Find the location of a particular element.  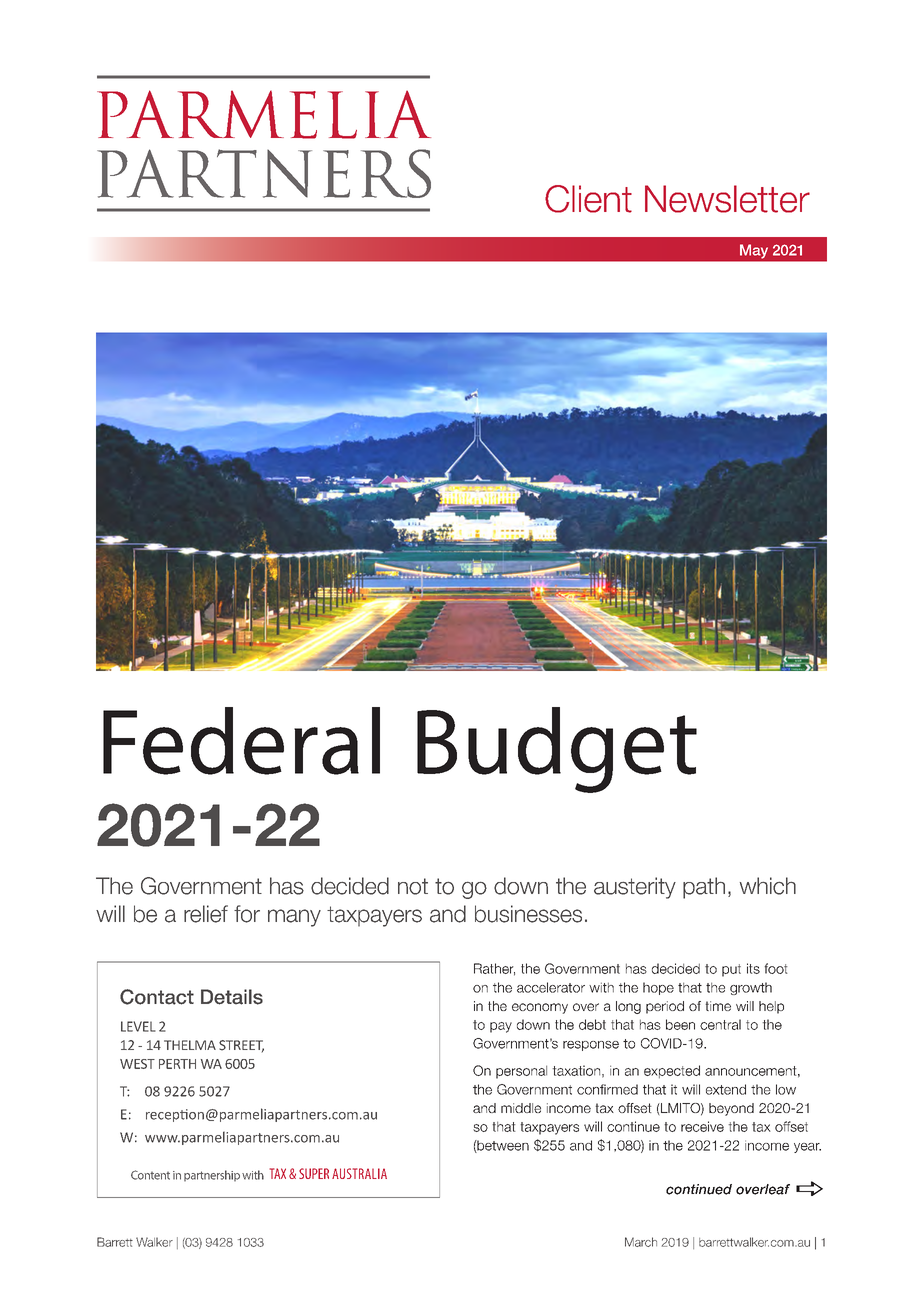

path is located at coordinates (704, 888).
